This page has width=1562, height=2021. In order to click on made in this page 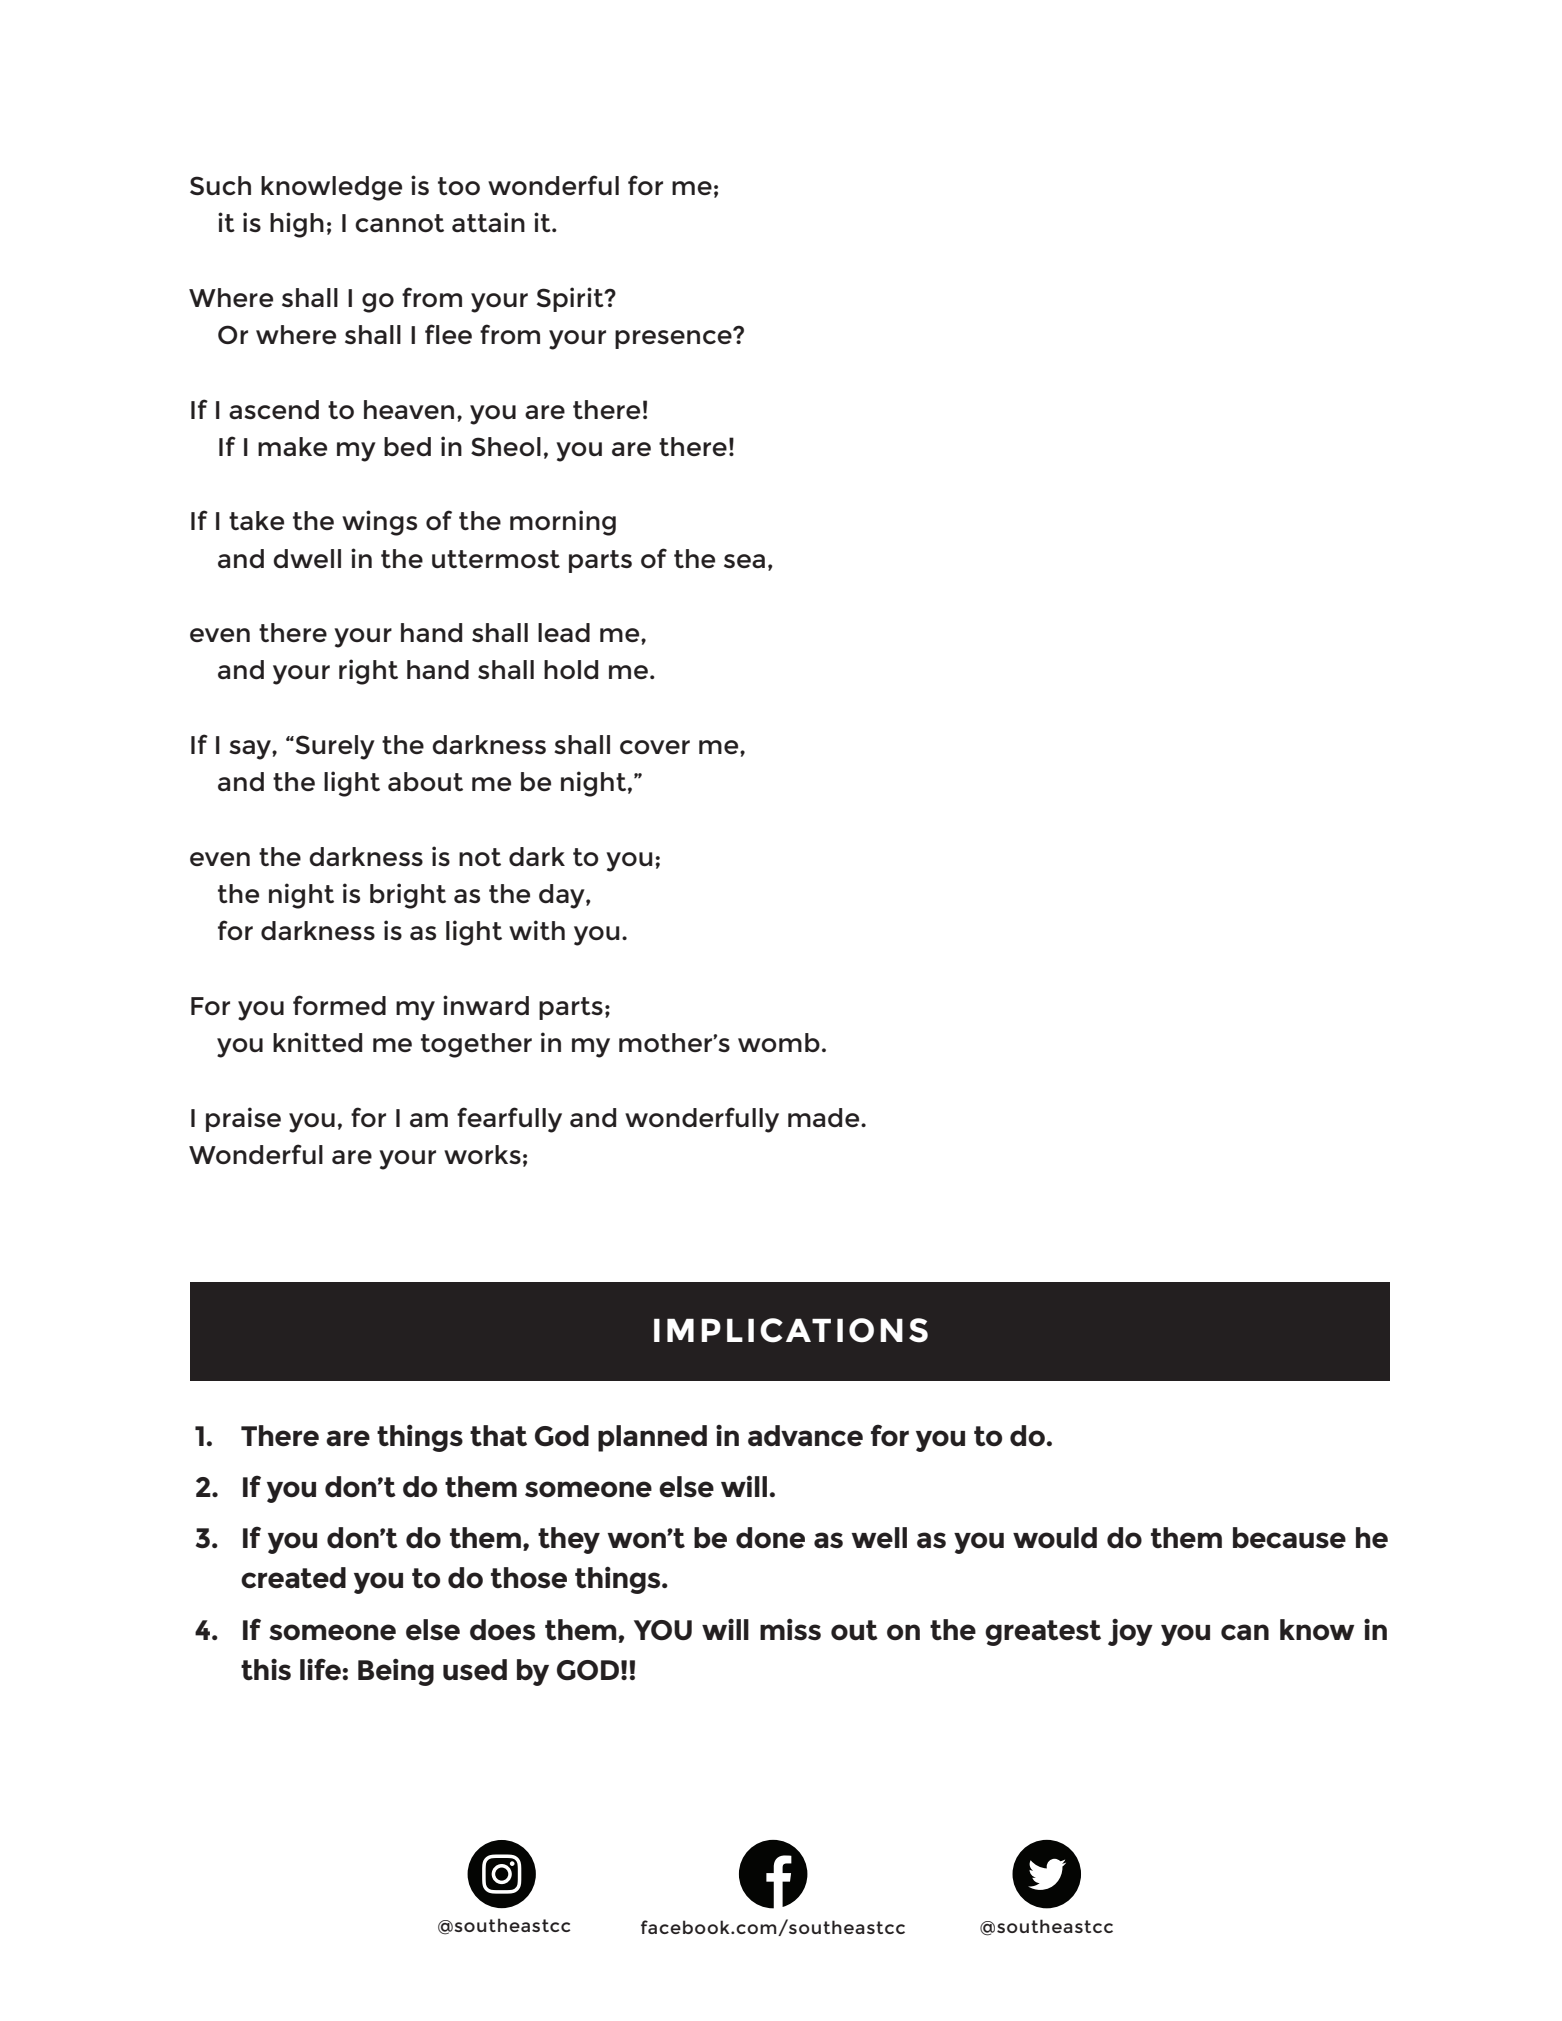, I will do `click(825, 1117)`.
